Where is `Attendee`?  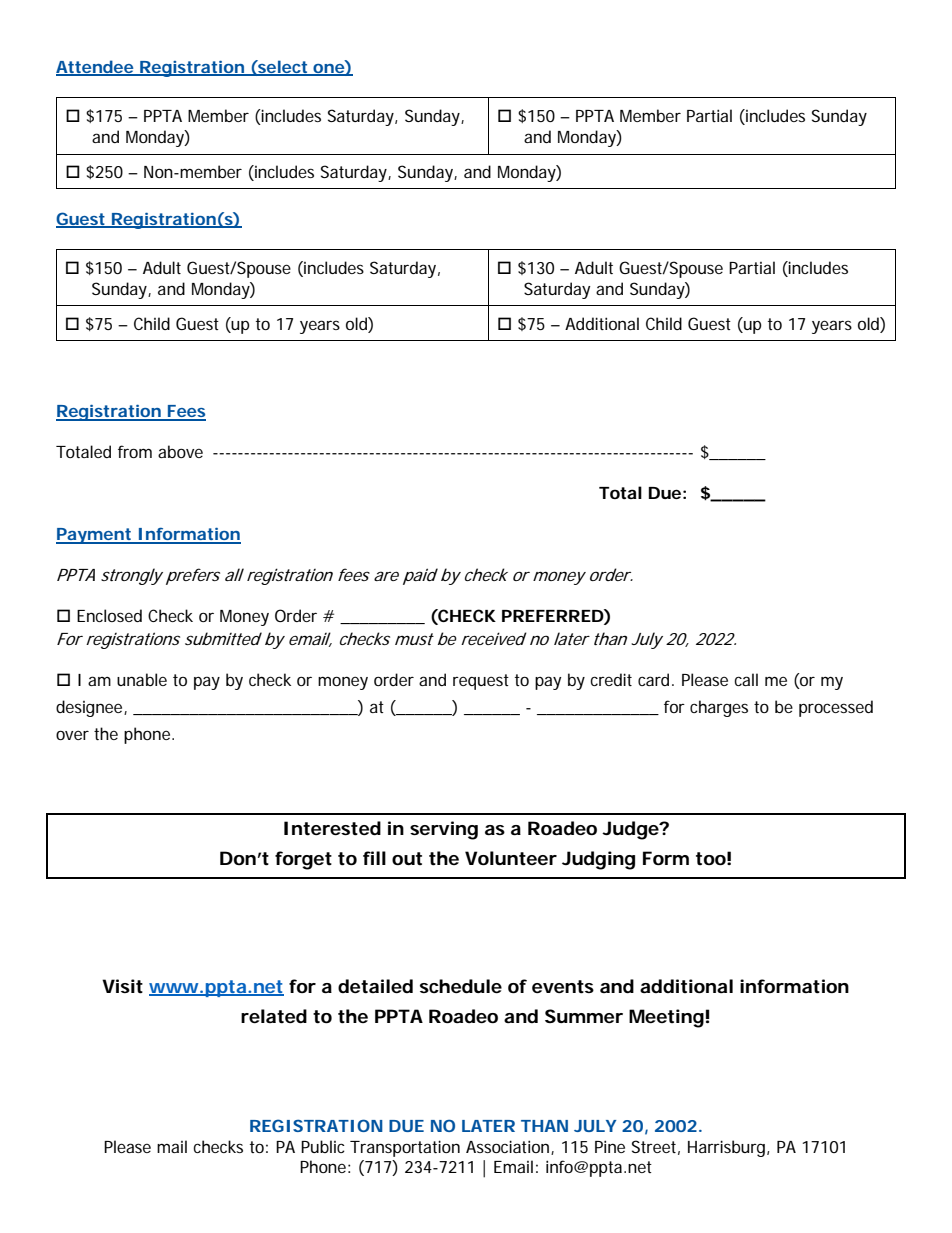
Attendee is located at coordinates (95, 68).
